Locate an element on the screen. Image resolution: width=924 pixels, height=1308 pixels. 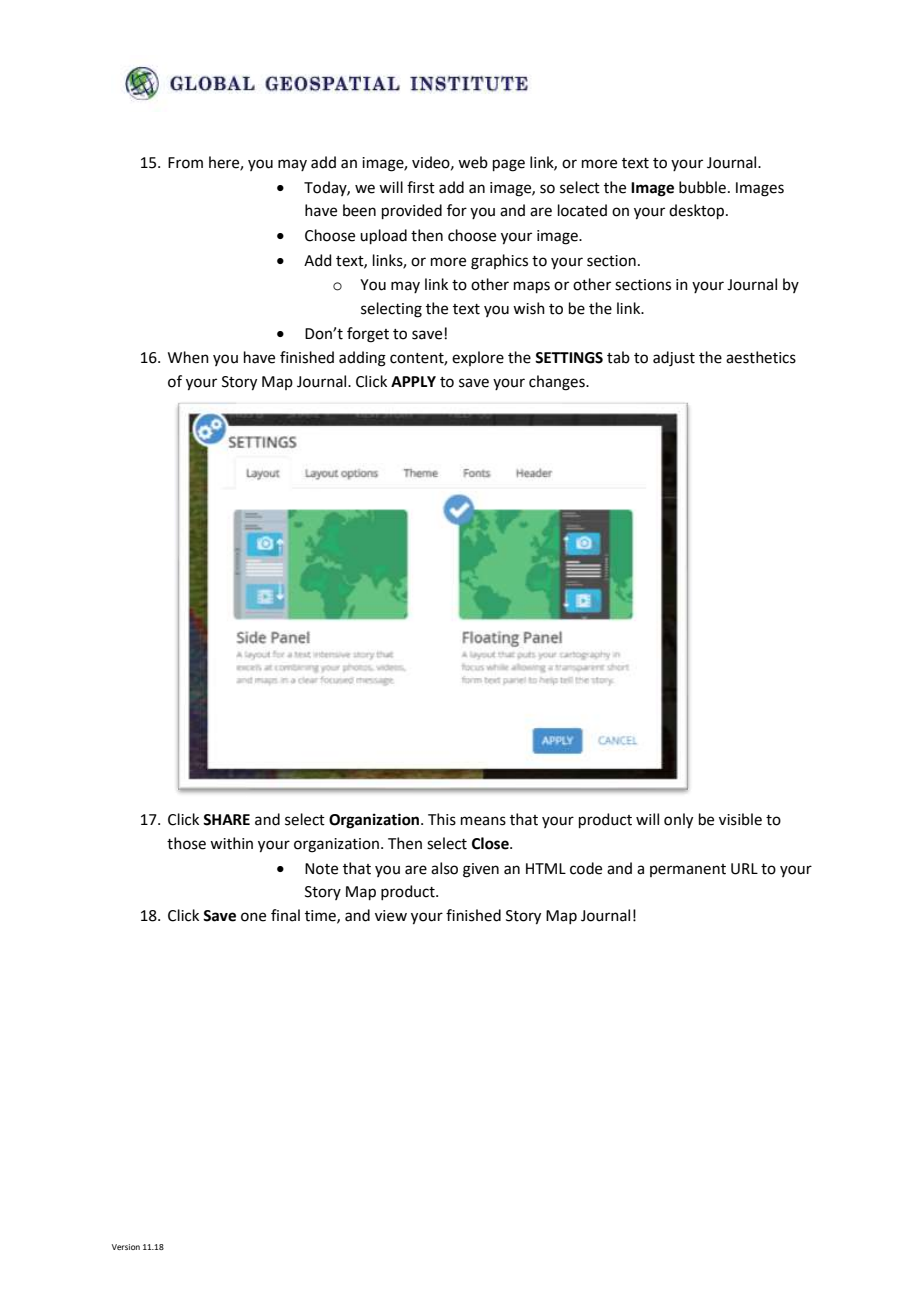
This is located at coordinates (442, 819).
